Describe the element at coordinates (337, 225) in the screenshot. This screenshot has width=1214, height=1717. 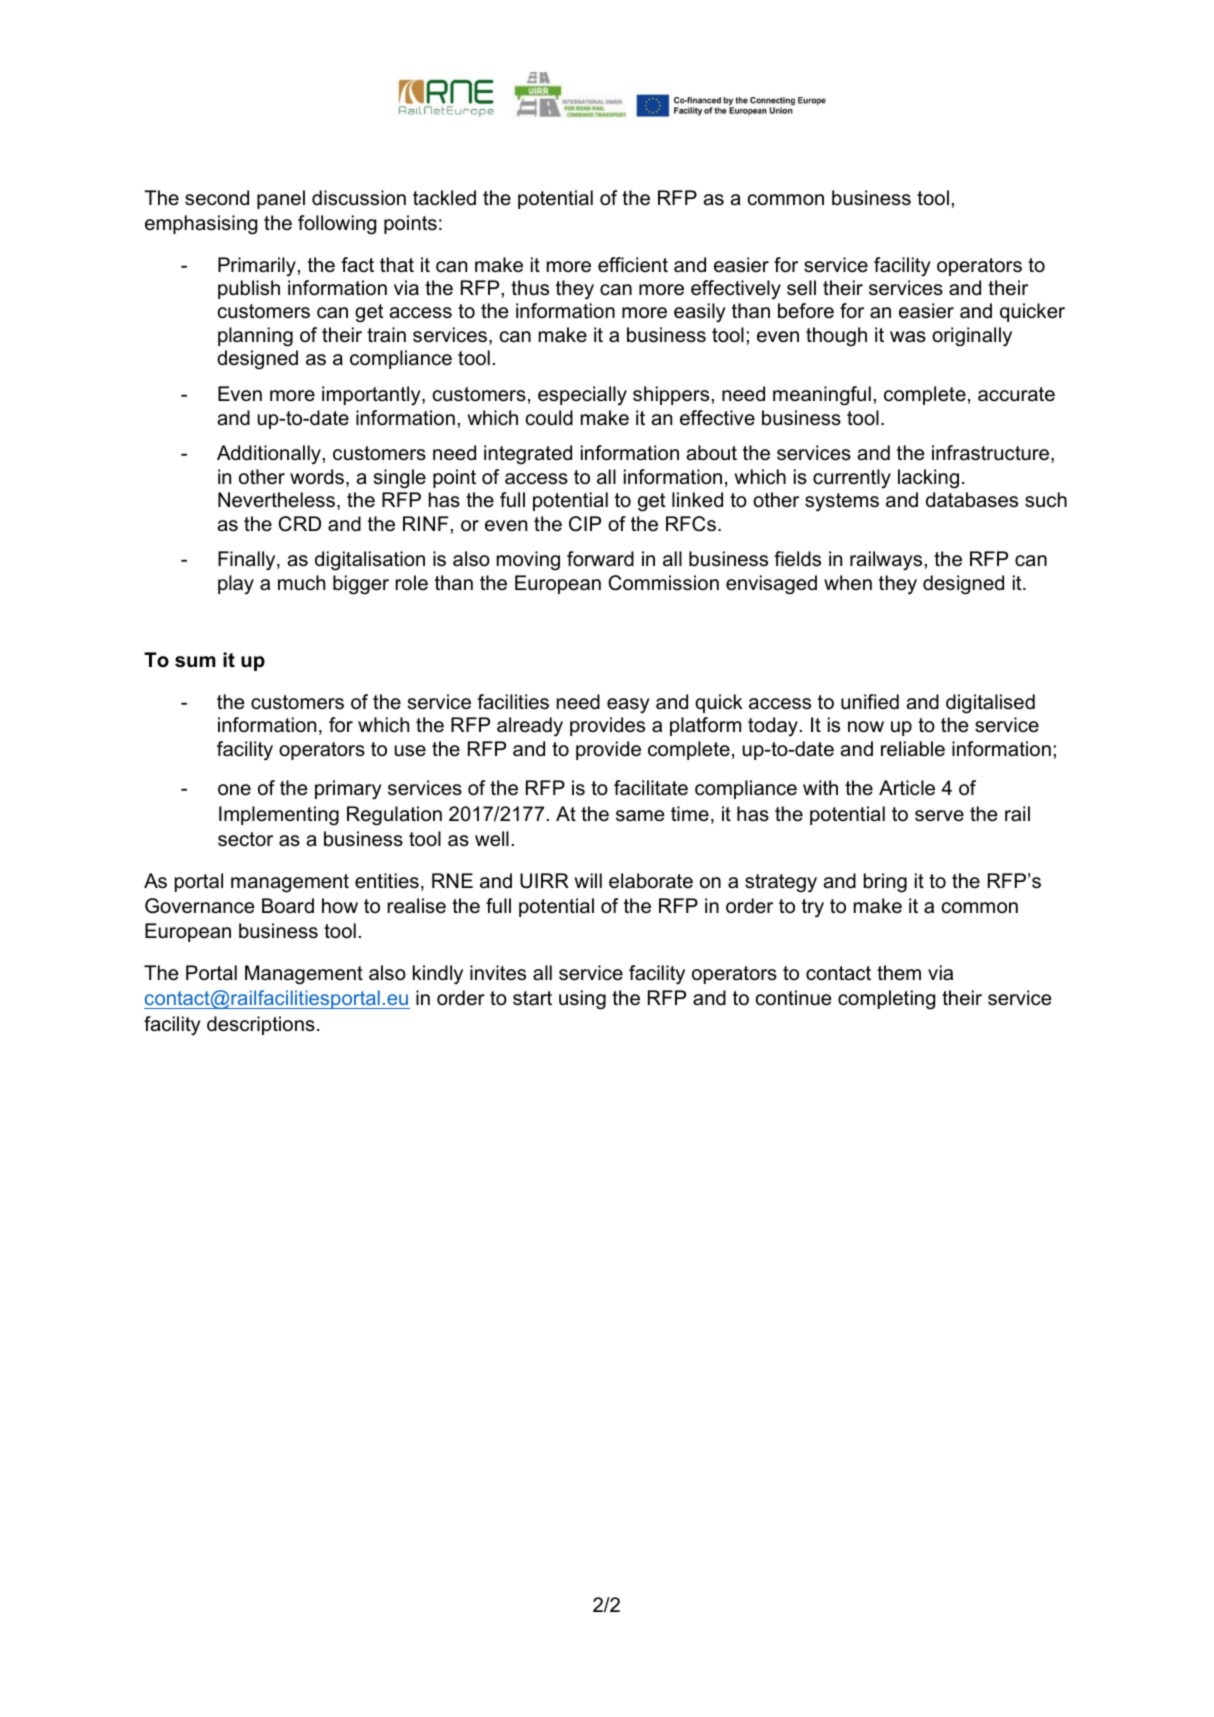
I see `following` at that location.
